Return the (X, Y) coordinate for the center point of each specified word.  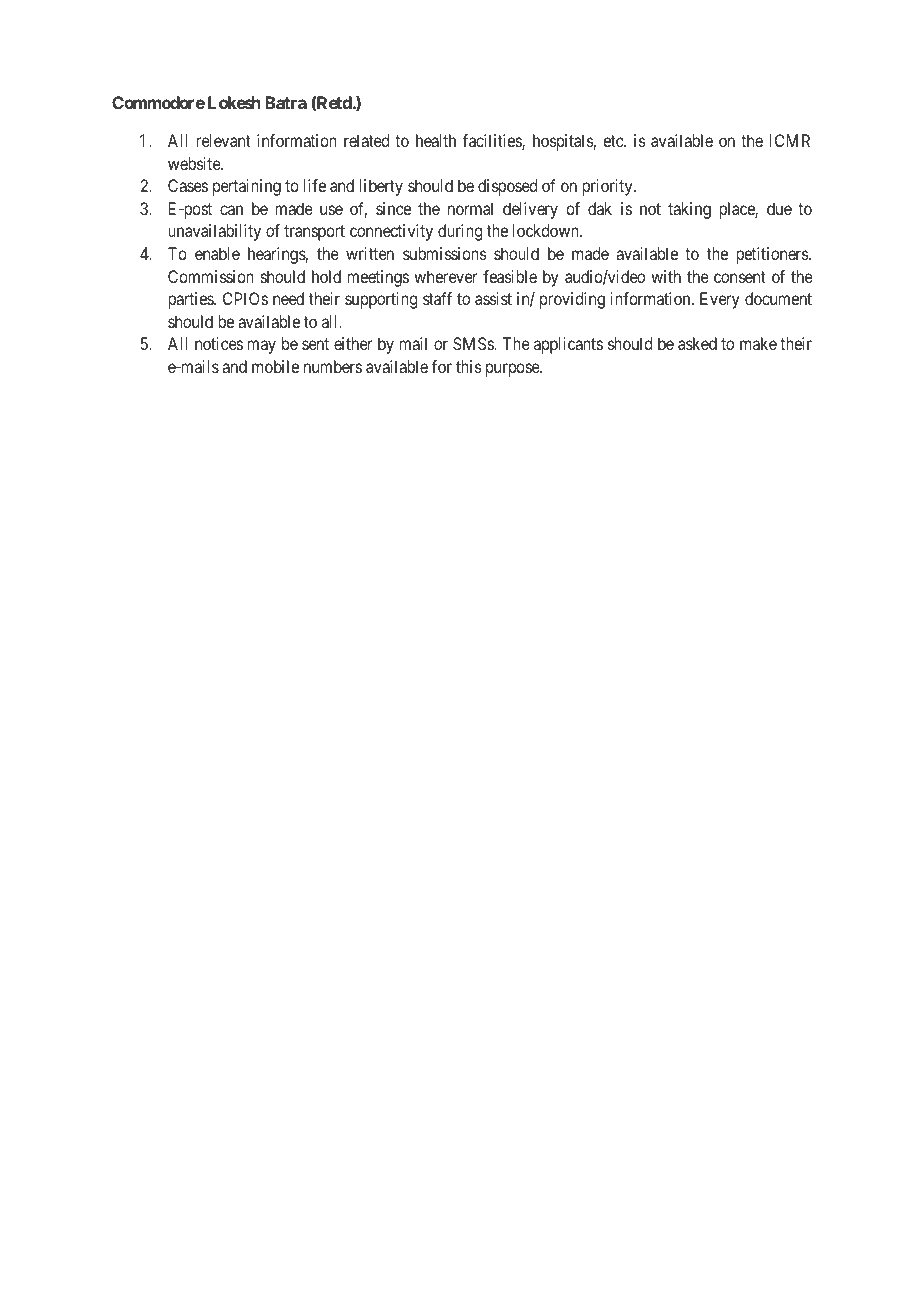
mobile (275, 366)
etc (614, 141)
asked (697, 343)
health (436, 140)
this (469, 366)
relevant (223, 140)
